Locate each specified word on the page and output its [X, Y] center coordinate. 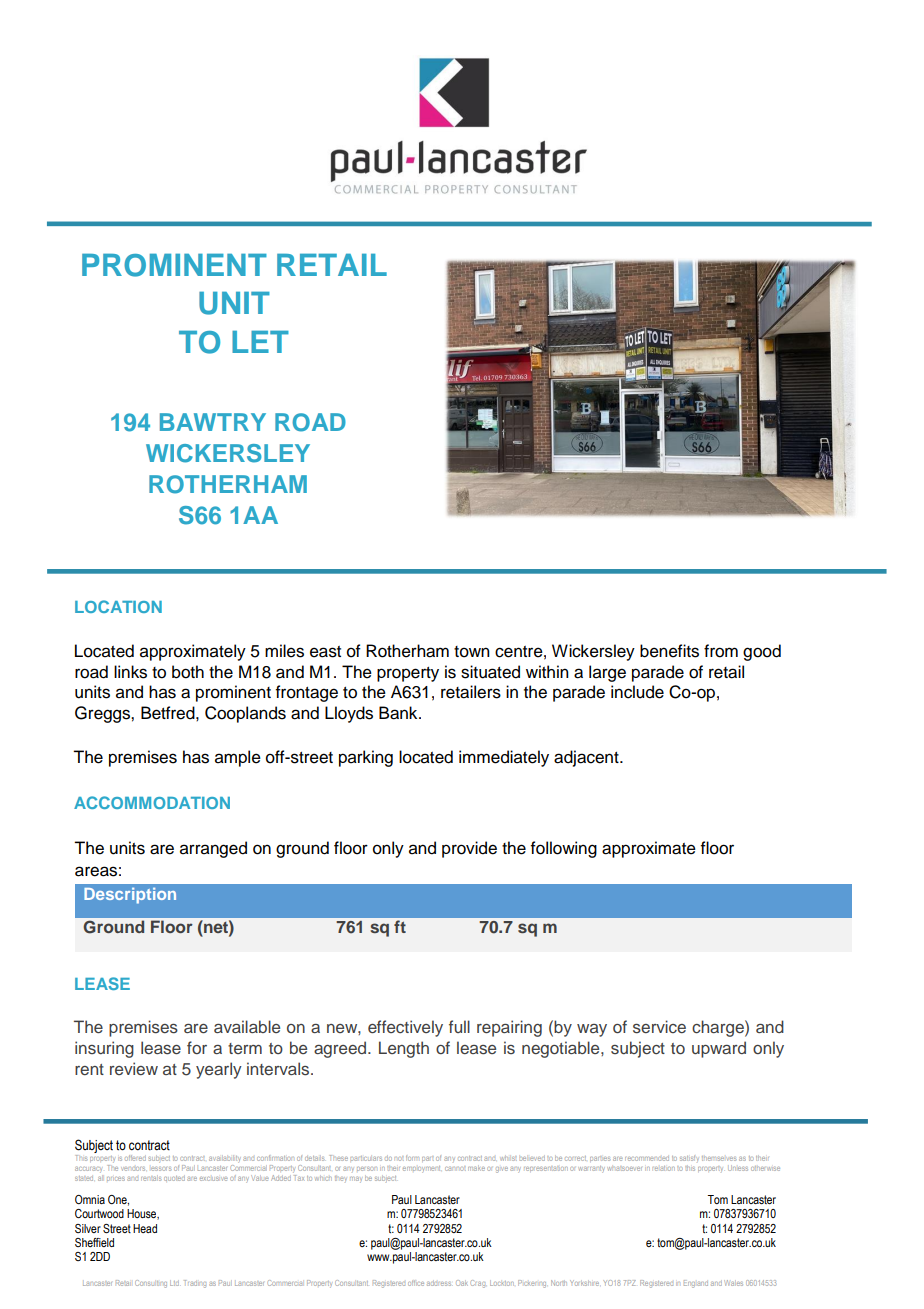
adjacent [587, 758]
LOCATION [118, 606]
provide [469, 849]
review [134, 1068]
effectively [405, 1028]
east [325, 652]
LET [260, 342]
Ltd [174, 1283]
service [659, 1027]
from [721, 651]
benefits [669, 651]
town [472, 652]
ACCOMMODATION [152, 802]
